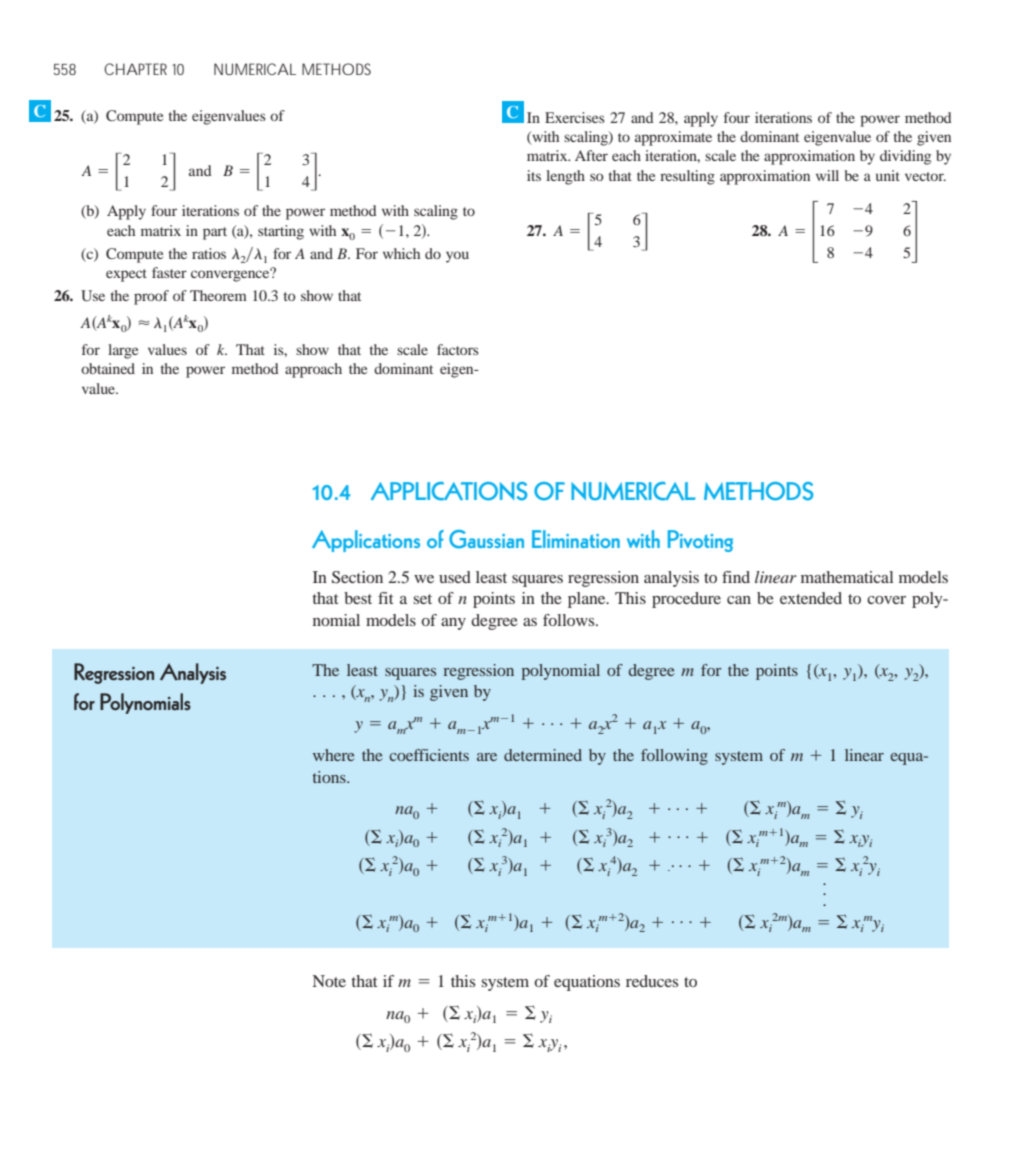  Describe the element at coordinates (215, 233) in the image. I see `part` at that location.
